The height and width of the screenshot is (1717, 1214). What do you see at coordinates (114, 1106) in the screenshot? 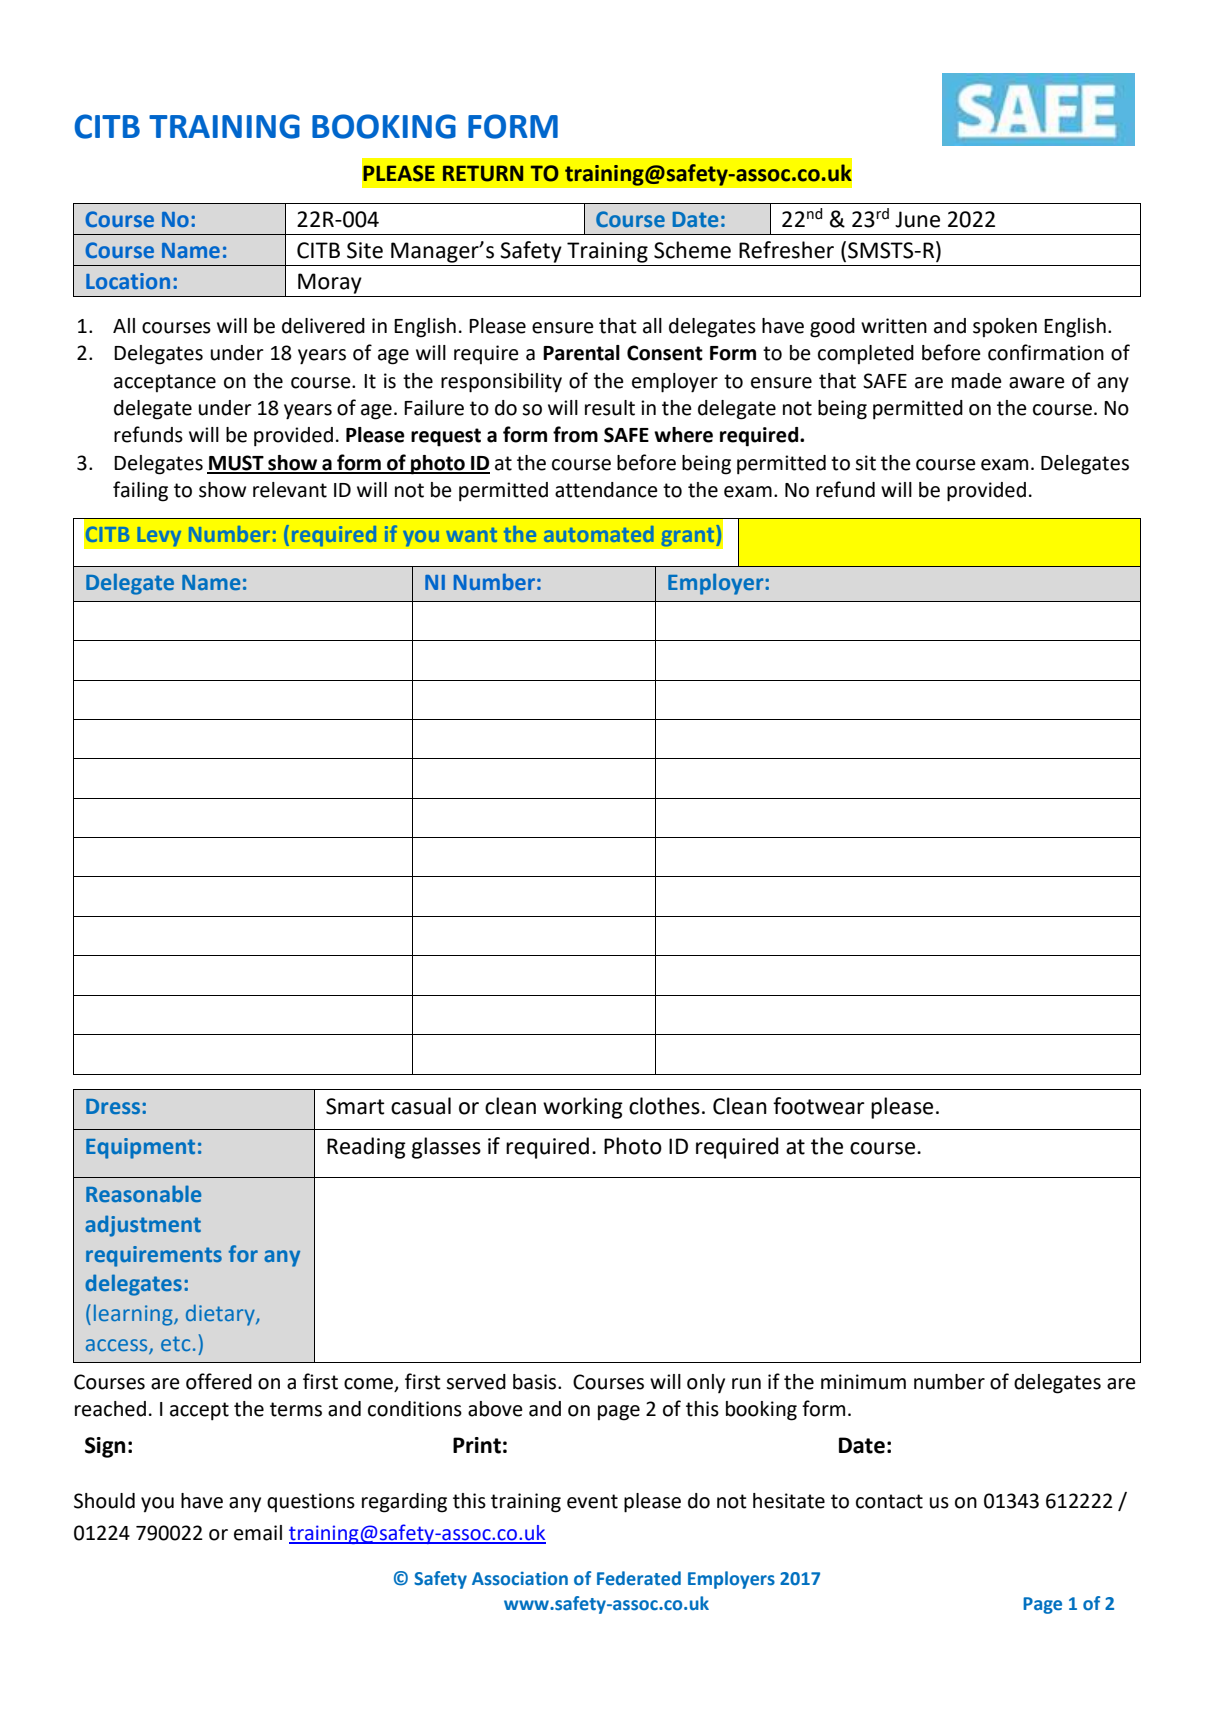
I see `Dress` at bounding box center [114, 1106].
